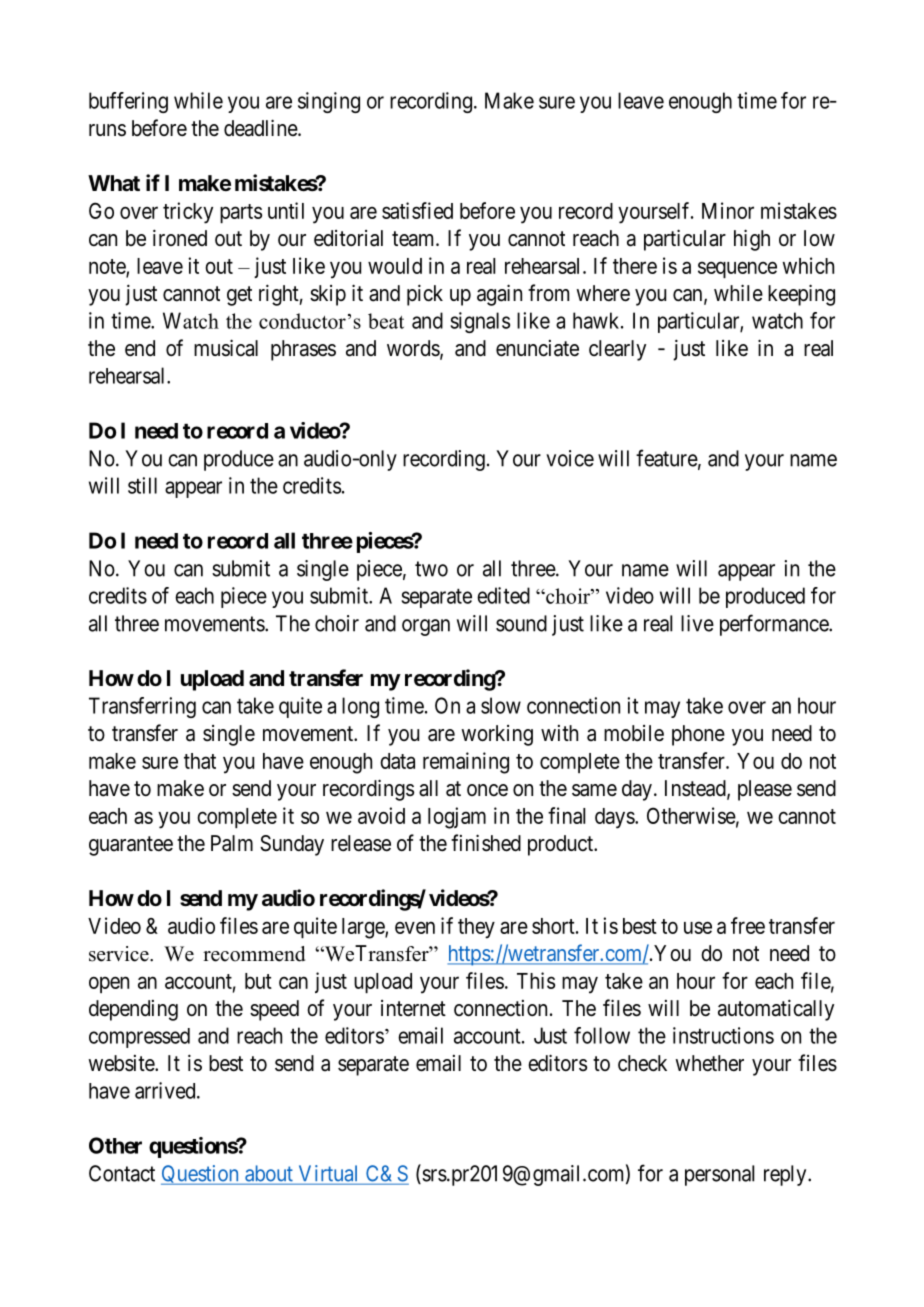 Image resolution: width=924 pixels, height=1307 pixels. What do you see at coordinates (426, 627) in the page?
I see `organ` at bounding box center [426, 627].
